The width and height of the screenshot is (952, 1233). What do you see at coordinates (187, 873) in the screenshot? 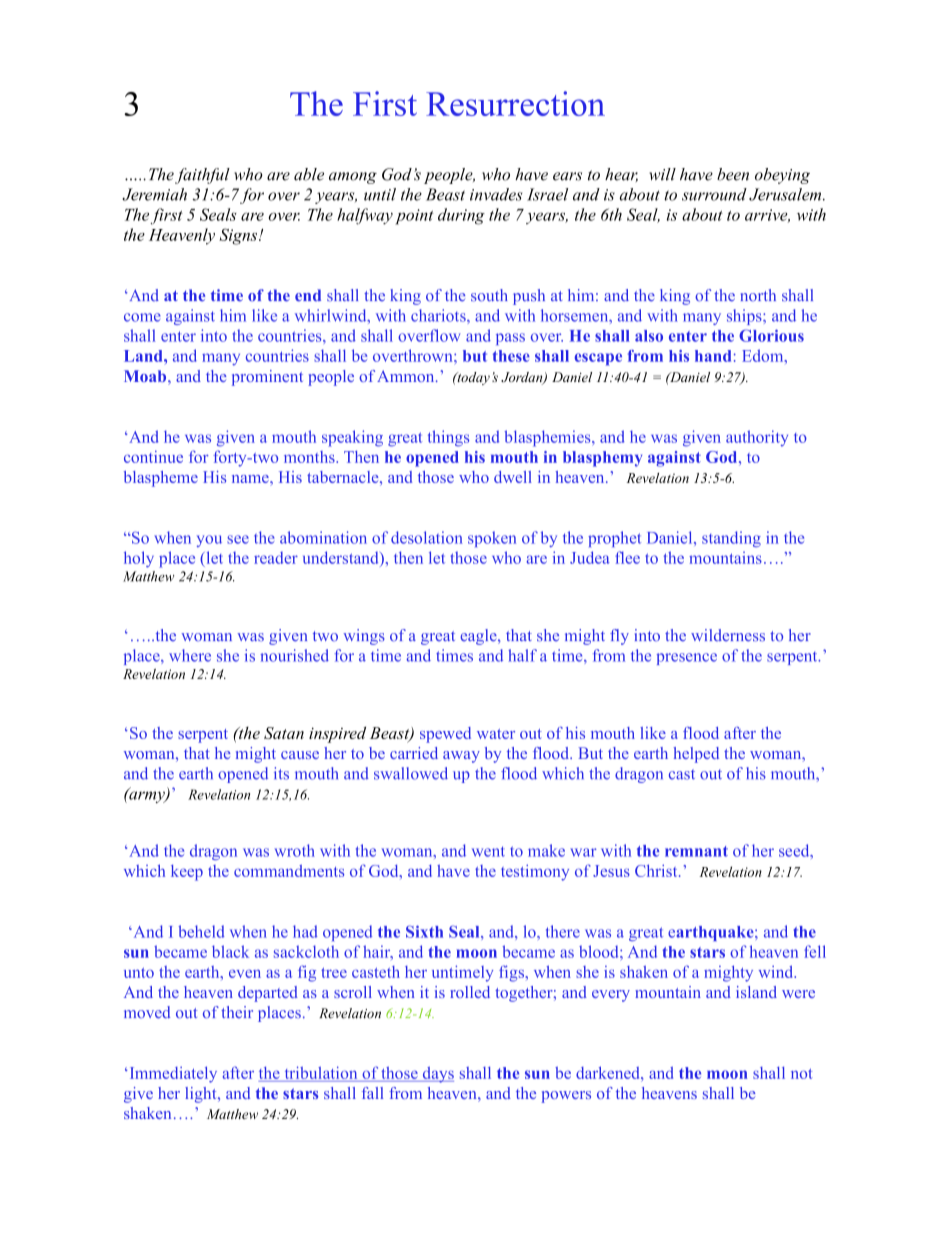
I see `keep` at bounding box center [187, 873].
